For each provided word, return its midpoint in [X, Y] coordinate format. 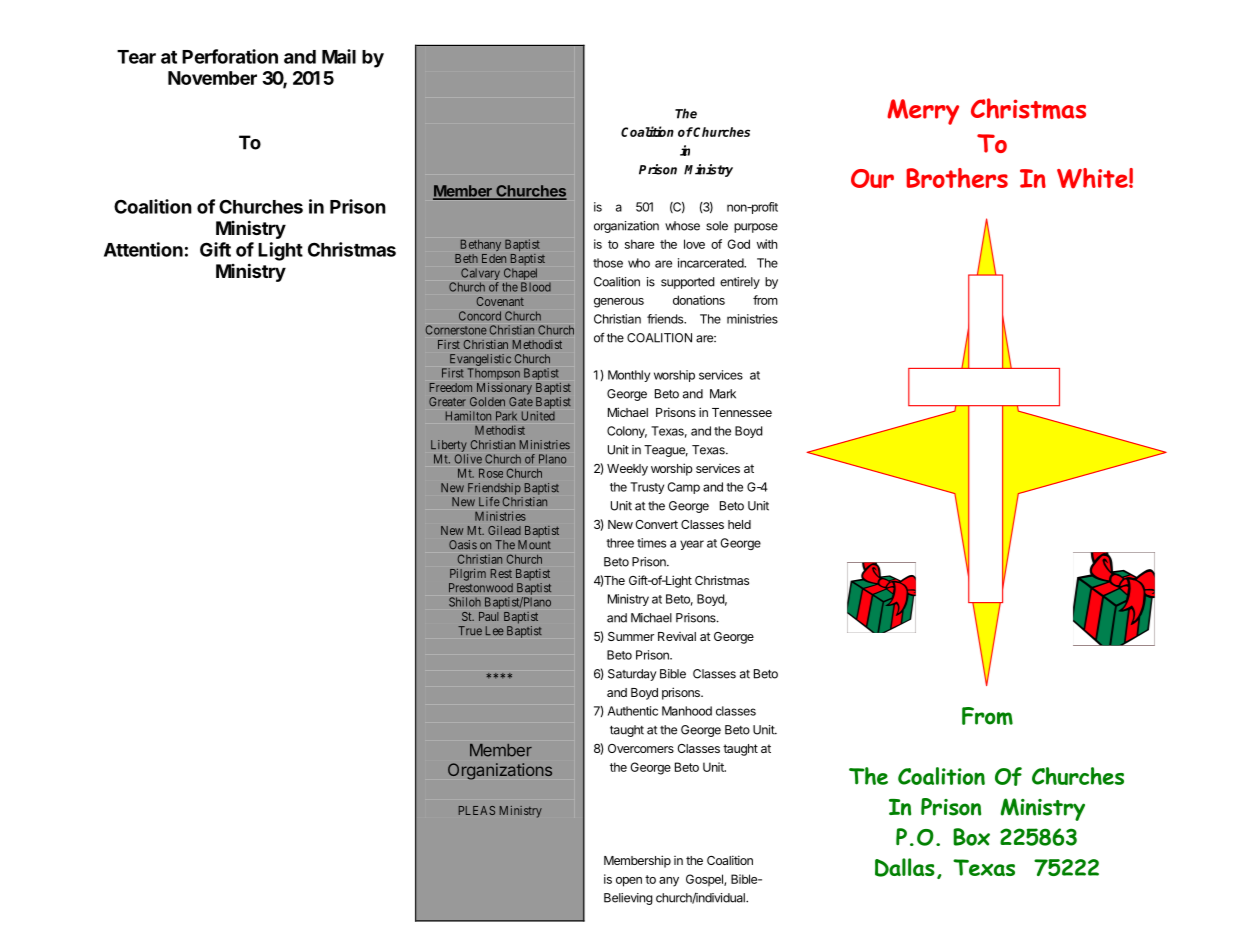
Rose [491, 473]
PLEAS [477, 810]
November [212, 78]
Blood [536, 287]
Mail [339, 56]
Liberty [449, 446]
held [739, 524]
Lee [495, 631]
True [470, 631]
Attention [143, 249]
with [767, 244]
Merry [923, 112]
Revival [677, 636]
